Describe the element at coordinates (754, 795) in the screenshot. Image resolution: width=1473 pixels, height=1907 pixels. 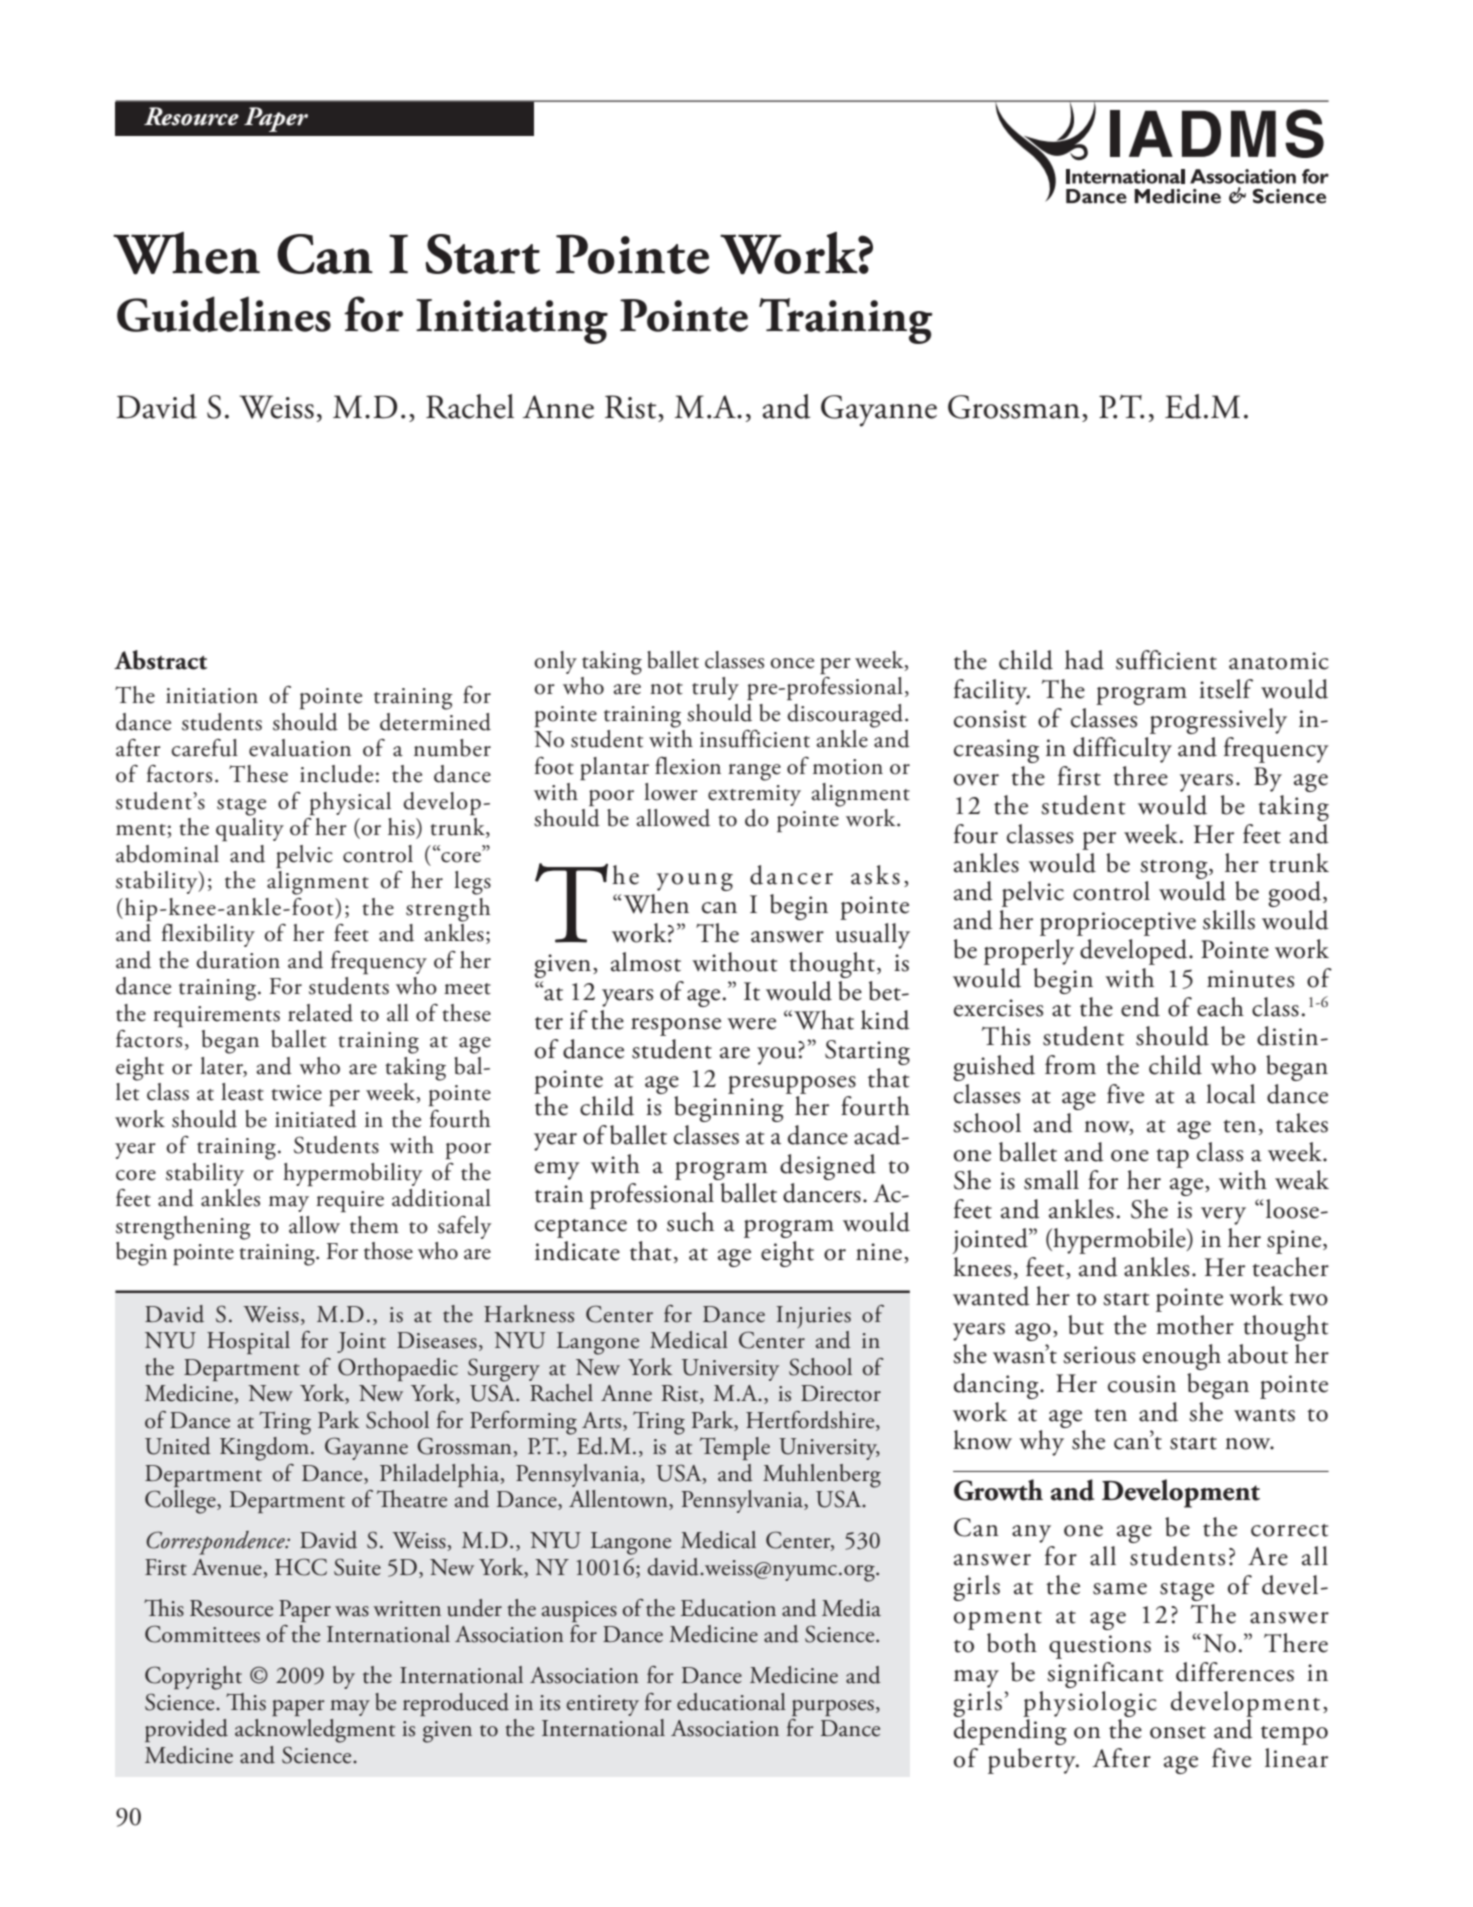
I see `extremity` at that location.
